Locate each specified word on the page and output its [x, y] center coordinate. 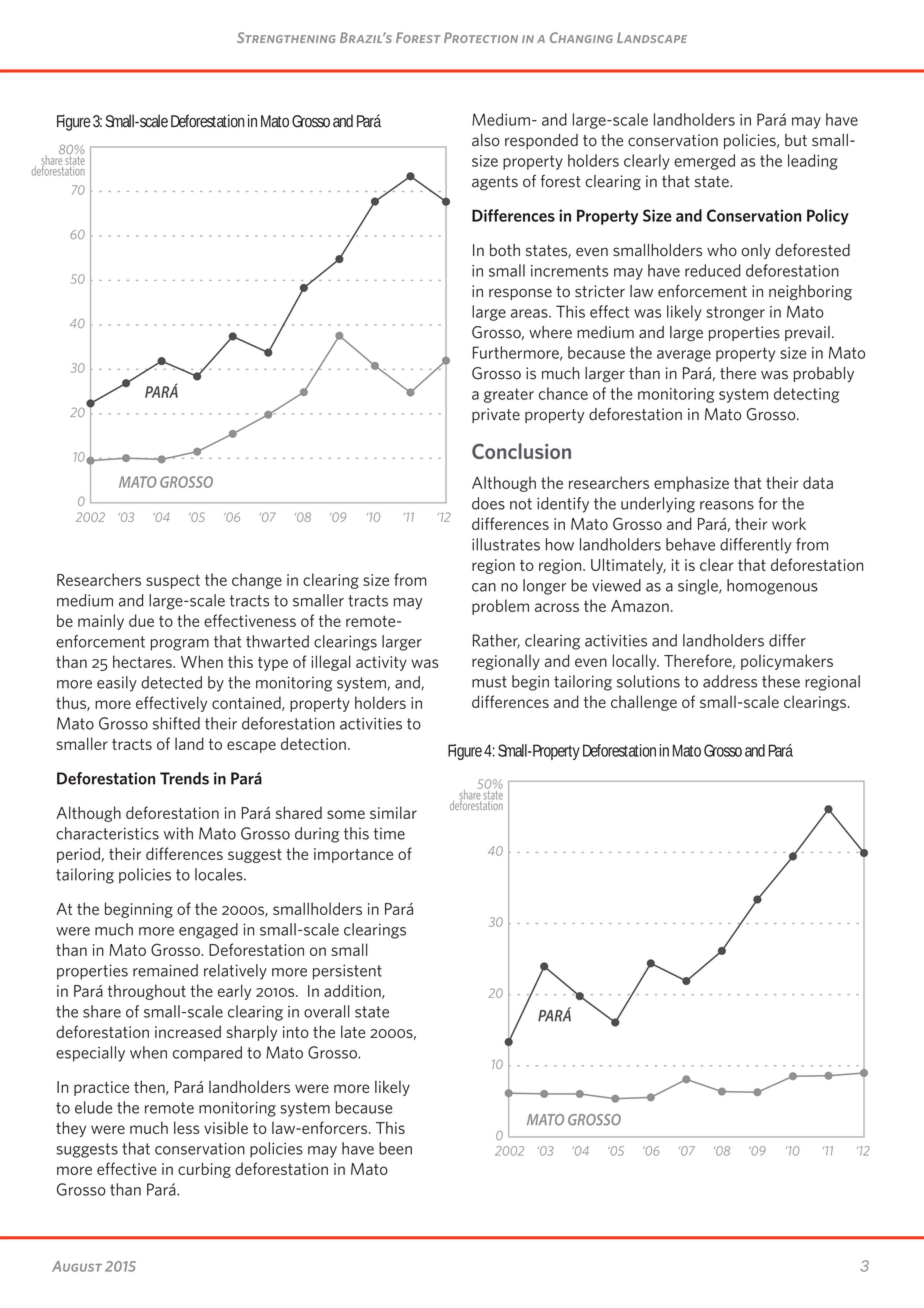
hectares [143, 661]
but [796, 140]
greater [509, 395]
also [486, 140]
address [730, 681]
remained [165, 970]
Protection [481, 37]
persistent [347, 972]
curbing [204, 1170]
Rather [496, 641]
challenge [644, 703]
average [684, 356]
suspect [173, 582]
